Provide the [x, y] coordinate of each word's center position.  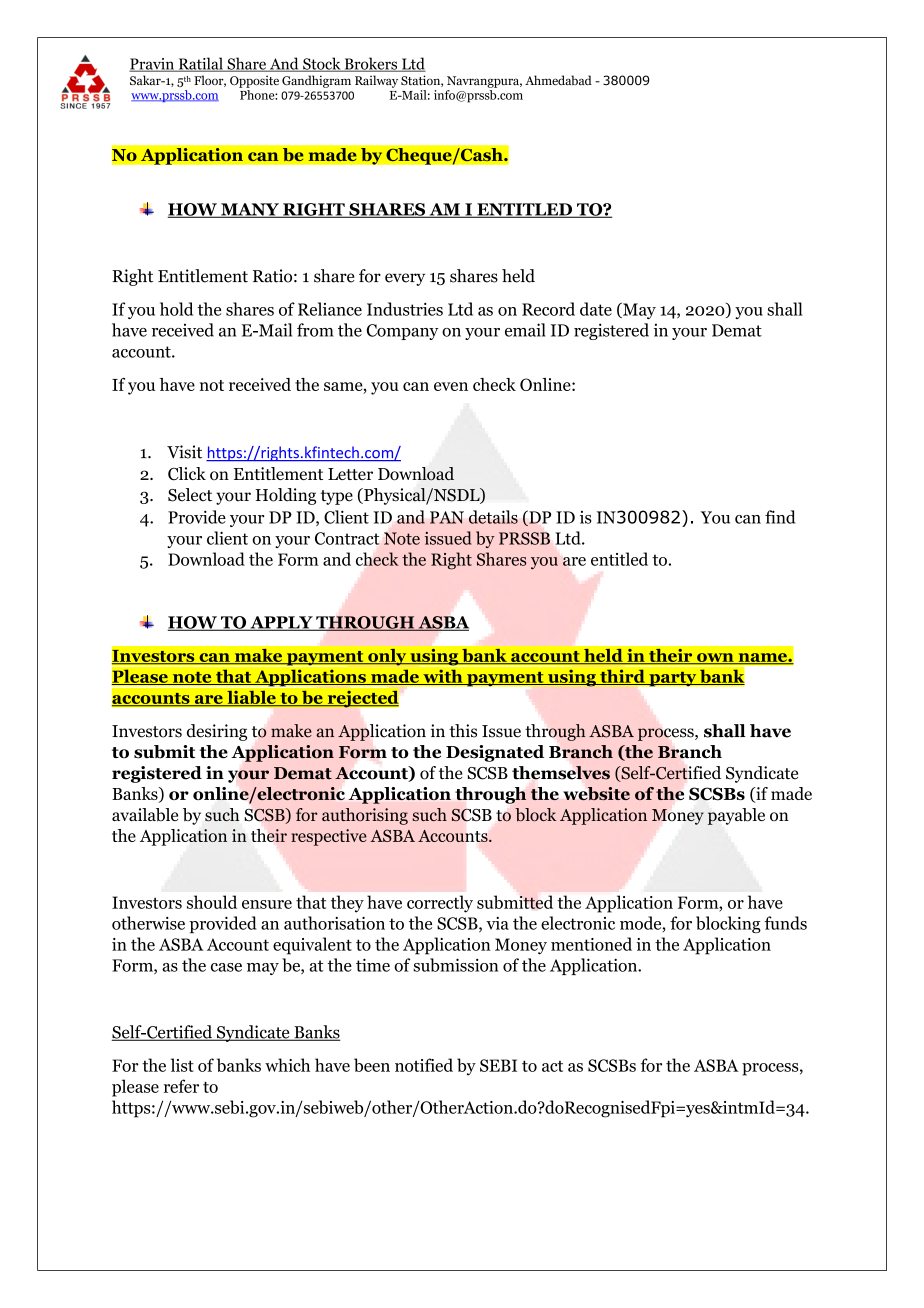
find [780, 517]
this [463, 731]
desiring [217, 732]
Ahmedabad [558, 80]
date [596, 309]
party [673, 679]
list [182, 1065]
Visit [184, 452]
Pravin [152, 65]
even [451, 386]
